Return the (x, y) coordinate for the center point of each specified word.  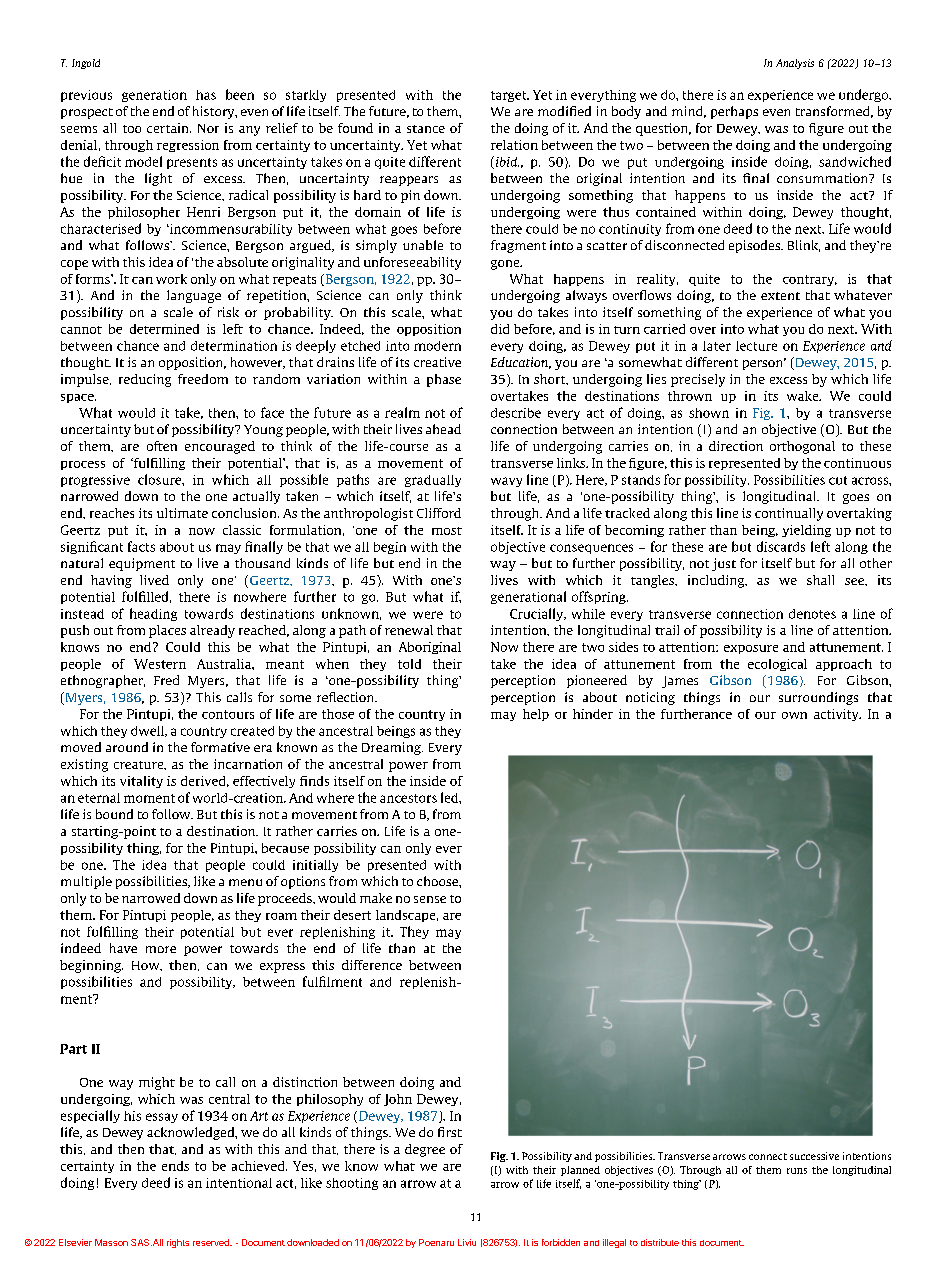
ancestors (408, 798)
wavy (506, 482)
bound (114, 814)
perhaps (734, 112)
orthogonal (802, 447)
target (510, 96)
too (132, 129)
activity (837, 715)
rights (178, 1243)
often (162, 446)
